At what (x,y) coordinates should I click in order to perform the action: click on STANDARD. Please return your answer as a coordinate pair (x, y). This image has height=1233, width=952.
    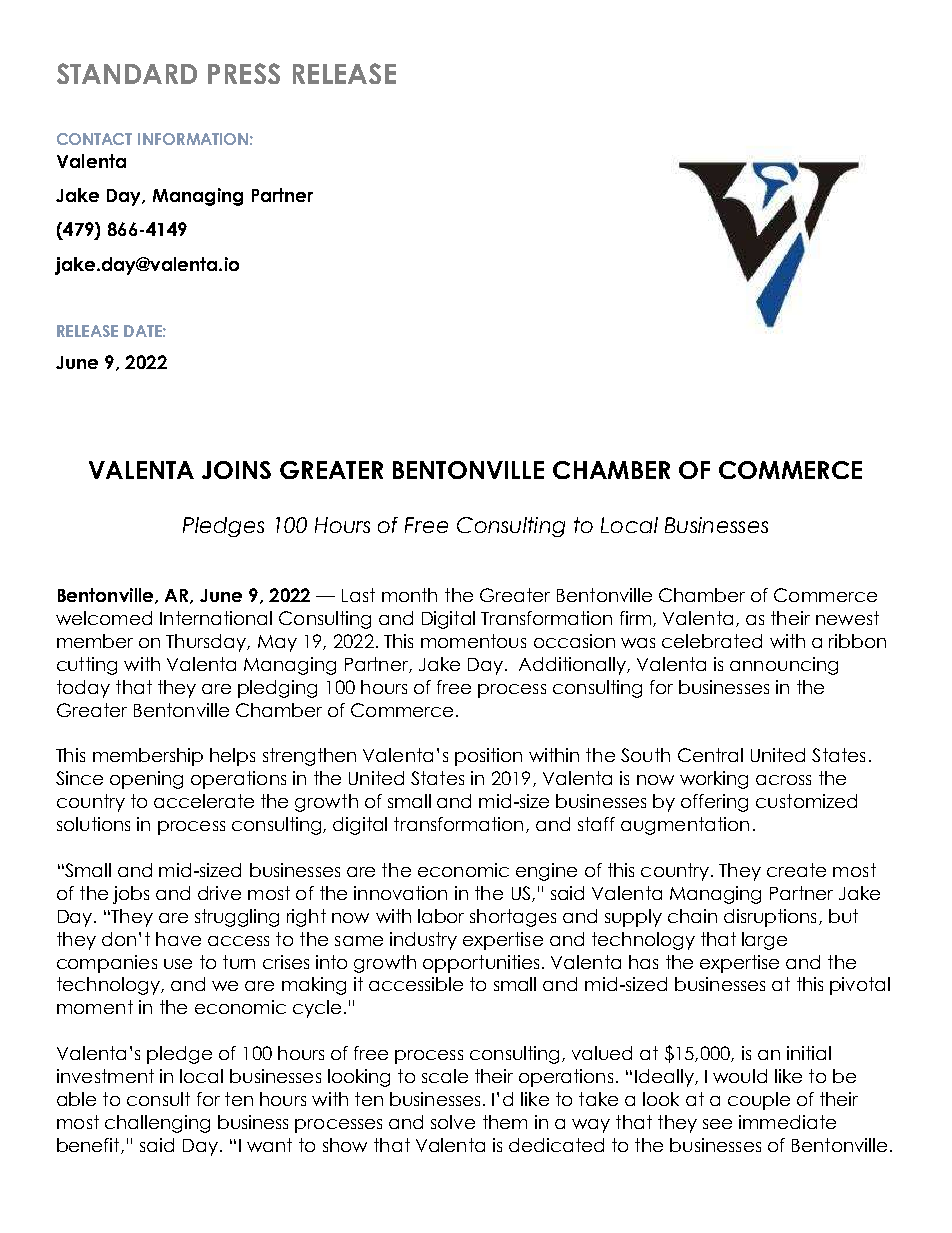
    Looking at the image, I should click on (127, 73).
